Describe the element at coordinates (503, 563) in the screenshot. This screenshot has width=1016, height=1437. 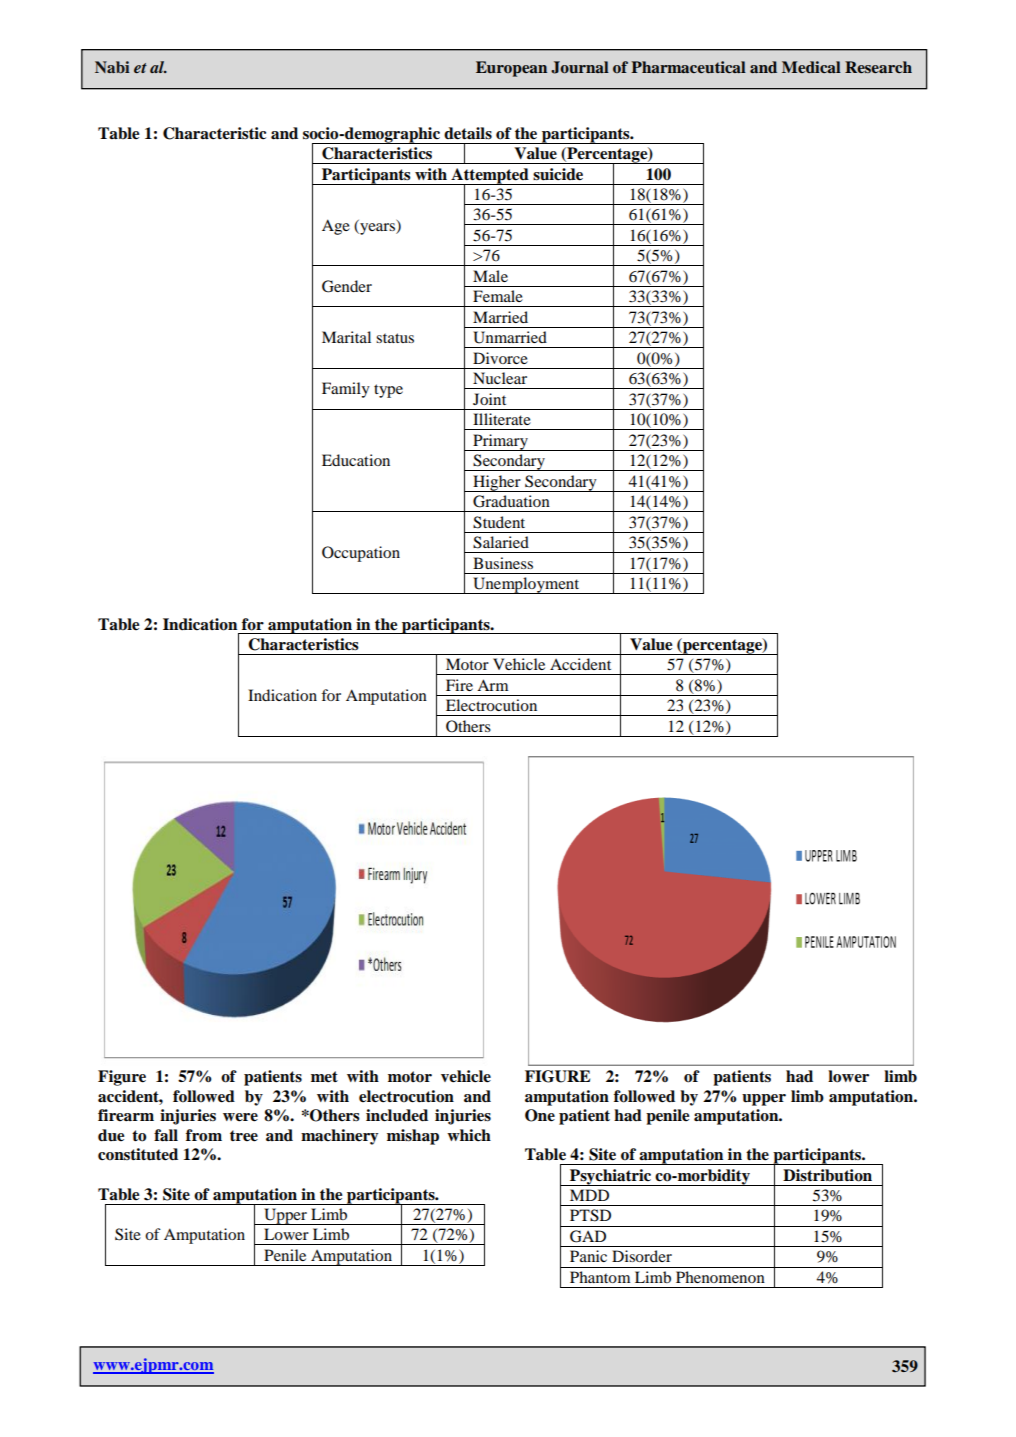
I see `Business` at that location.
